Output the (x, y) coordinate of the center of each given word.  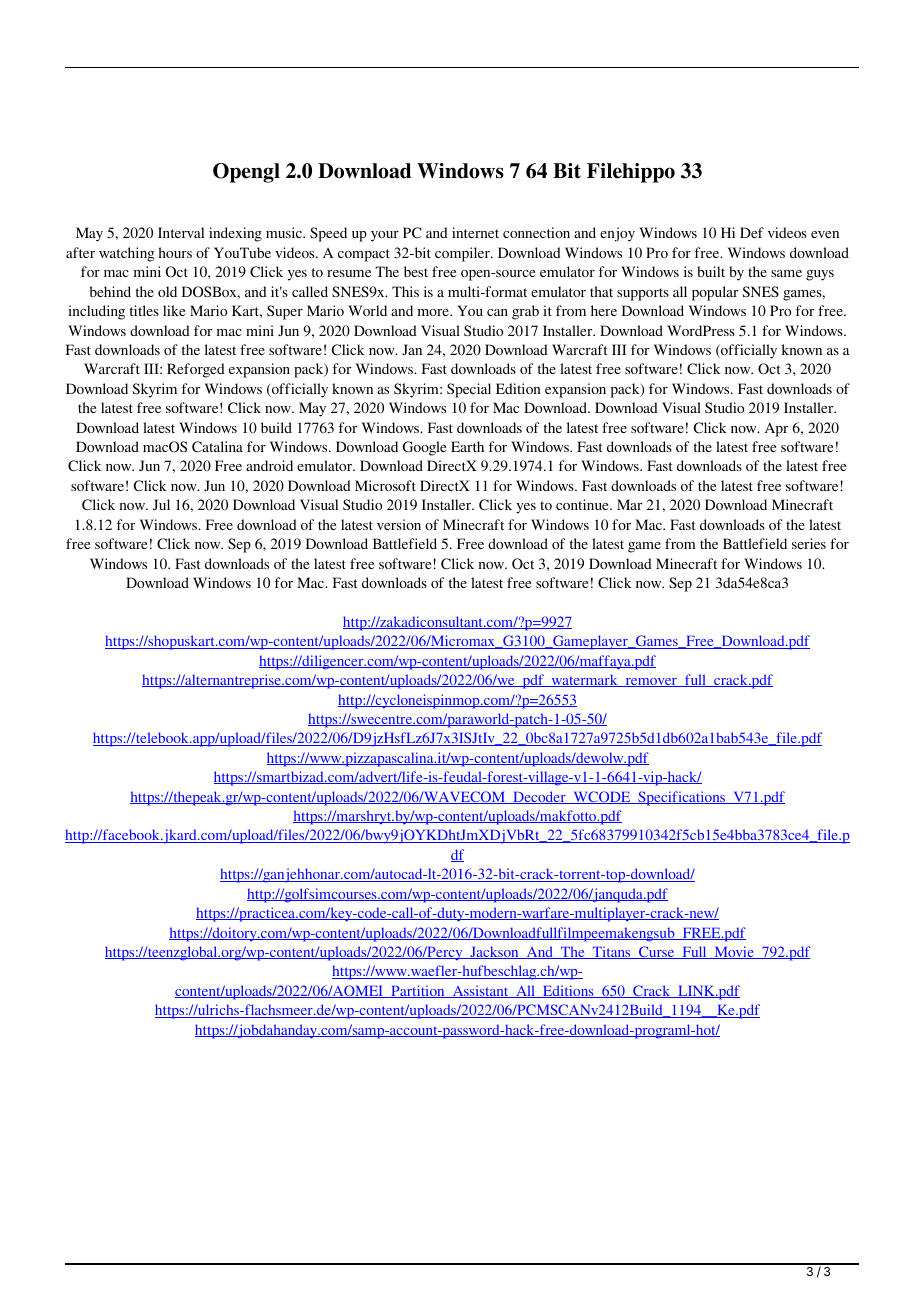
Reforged (196, 370)
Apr (776, 429)
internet (475, 232)
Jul (161, 504)
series (809, 543)
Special (469, 390)
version (399, 524)
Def (752, 232)
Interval (181, 232)
